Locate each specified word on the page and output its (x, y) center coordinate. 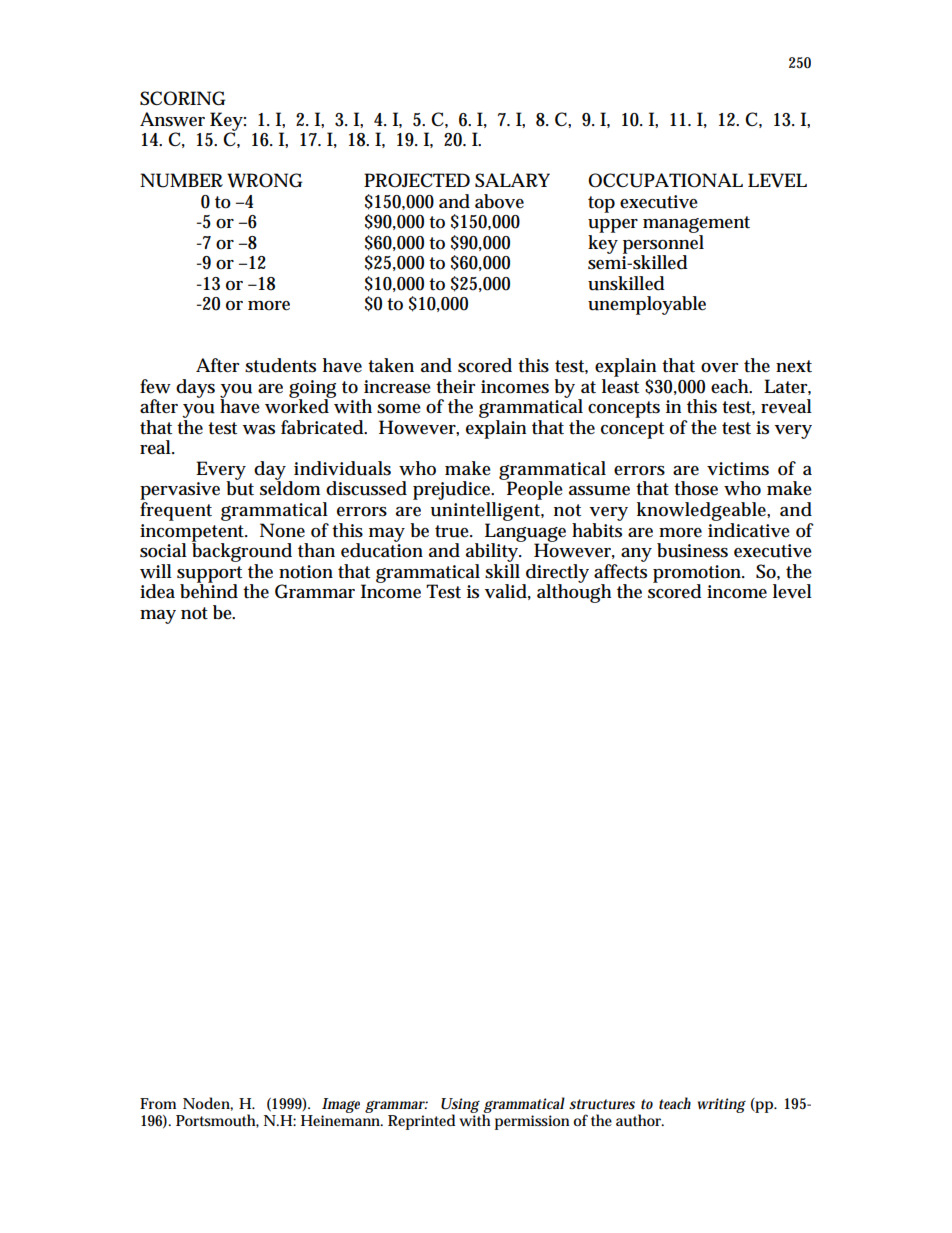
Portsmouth (217, 1121)
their (456, 386)
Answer (172, 119)
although (574, 592)
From (158, 1103)
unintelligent (487, 511)
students (280, 365)
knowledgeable (703, 511)
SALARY (512, 180)
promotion (698, 575)
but (240, 487)
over (720, 368)
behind (209, 590)
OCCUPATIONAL (665, 180)
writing (722, 1105)
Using (460, 1107)
